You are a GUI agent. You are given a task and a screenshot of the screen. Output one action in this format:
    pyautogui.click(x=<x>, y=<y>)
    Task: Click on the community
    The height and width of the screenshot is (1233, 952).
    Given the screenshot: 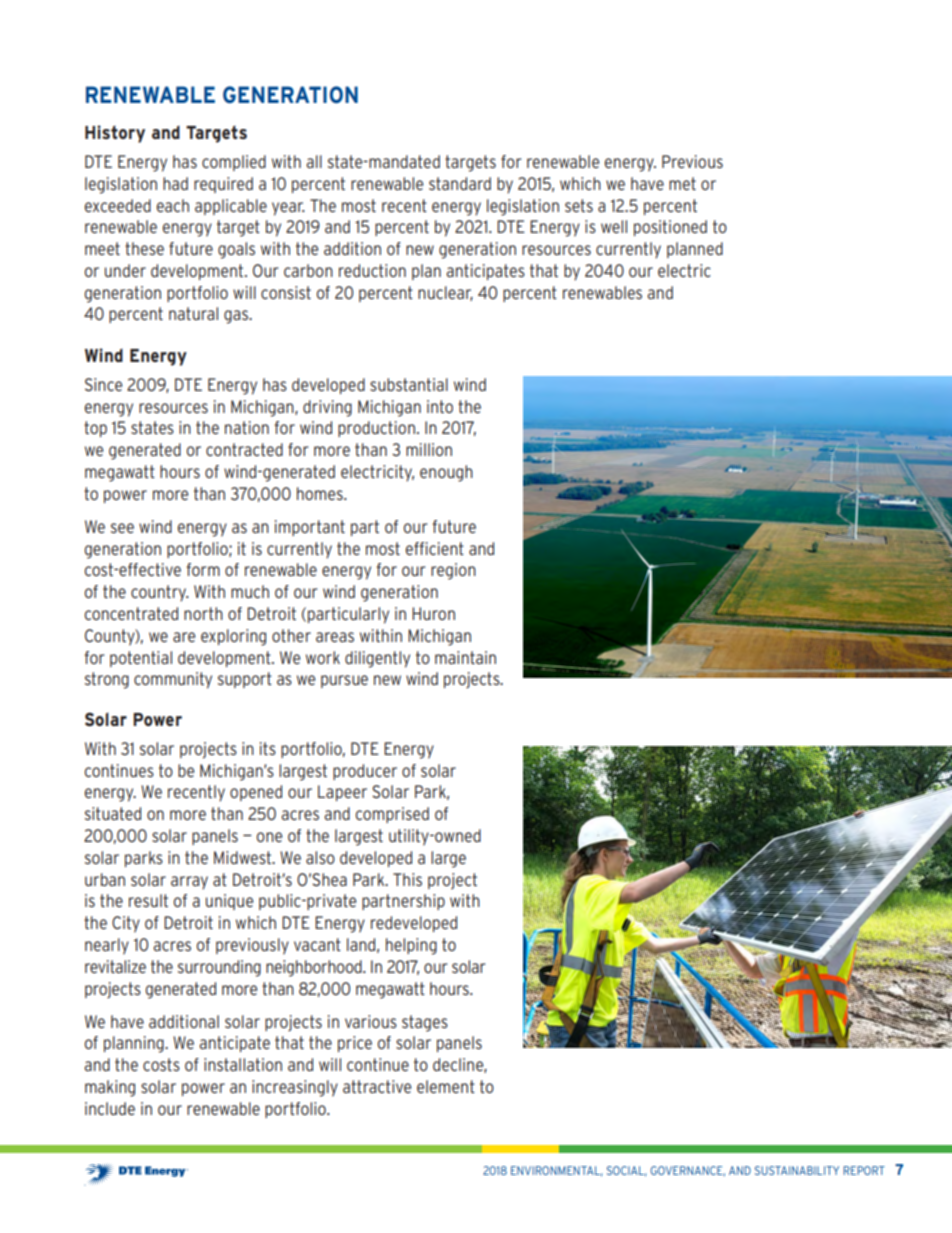 What is the action you would take?
    pyautogui.click(x=173, y=680)
